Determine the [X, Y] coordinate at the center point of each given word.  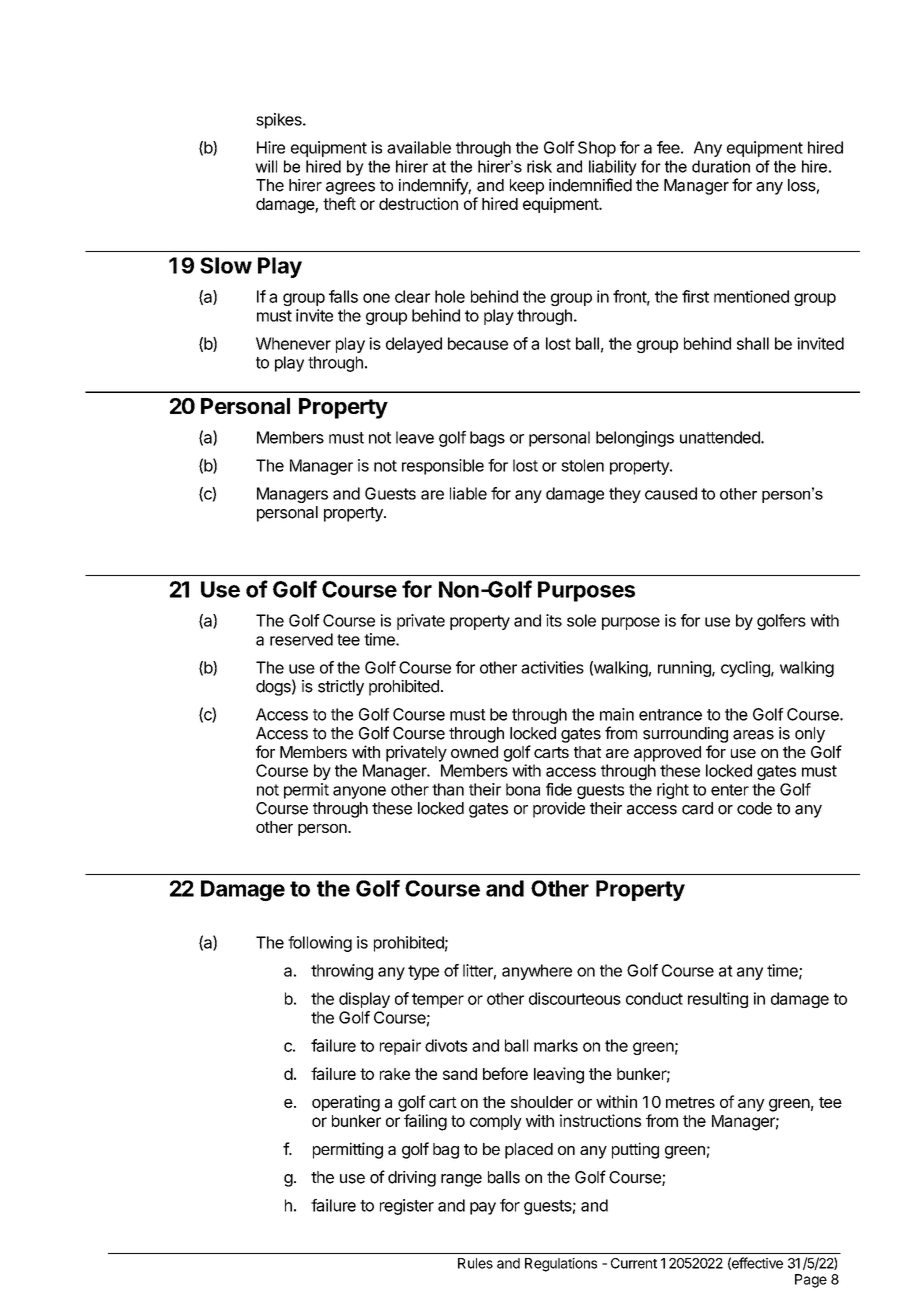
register [407, 1207]
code [754, 808]
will [266, 166]
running [685, 669]
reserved [301, 639]
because [478, 343]
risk [539, 166]
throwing [342, 972]
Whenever [293, 343]
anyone [359, 792]
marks [556, 1045]
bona [523, 789]
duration [721, 166]
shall [753, 343]
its [554, 620]
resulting [718, 1000]
